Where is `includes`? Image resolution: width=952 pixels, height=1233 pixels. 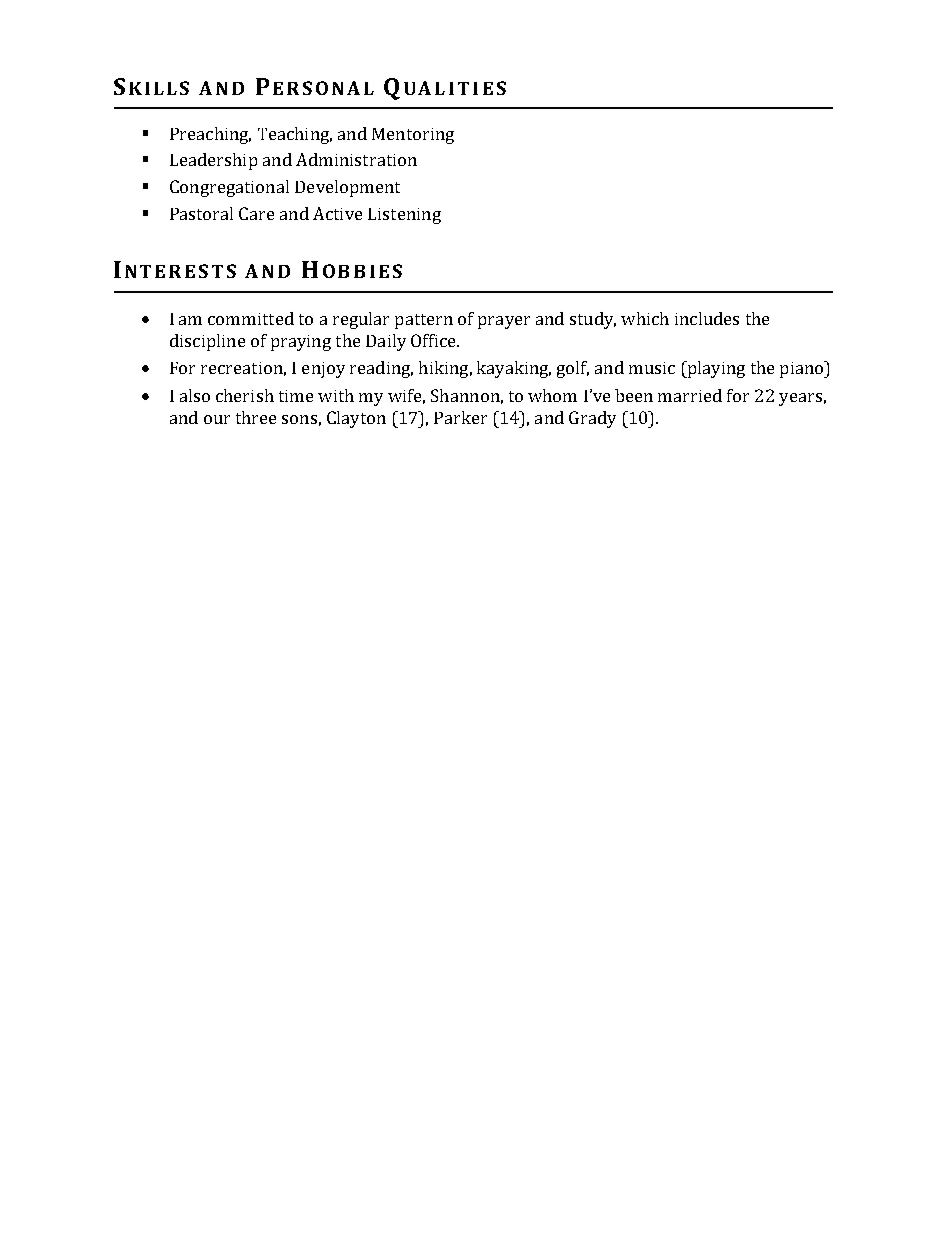
includes is located at coordinates (707, 318).
